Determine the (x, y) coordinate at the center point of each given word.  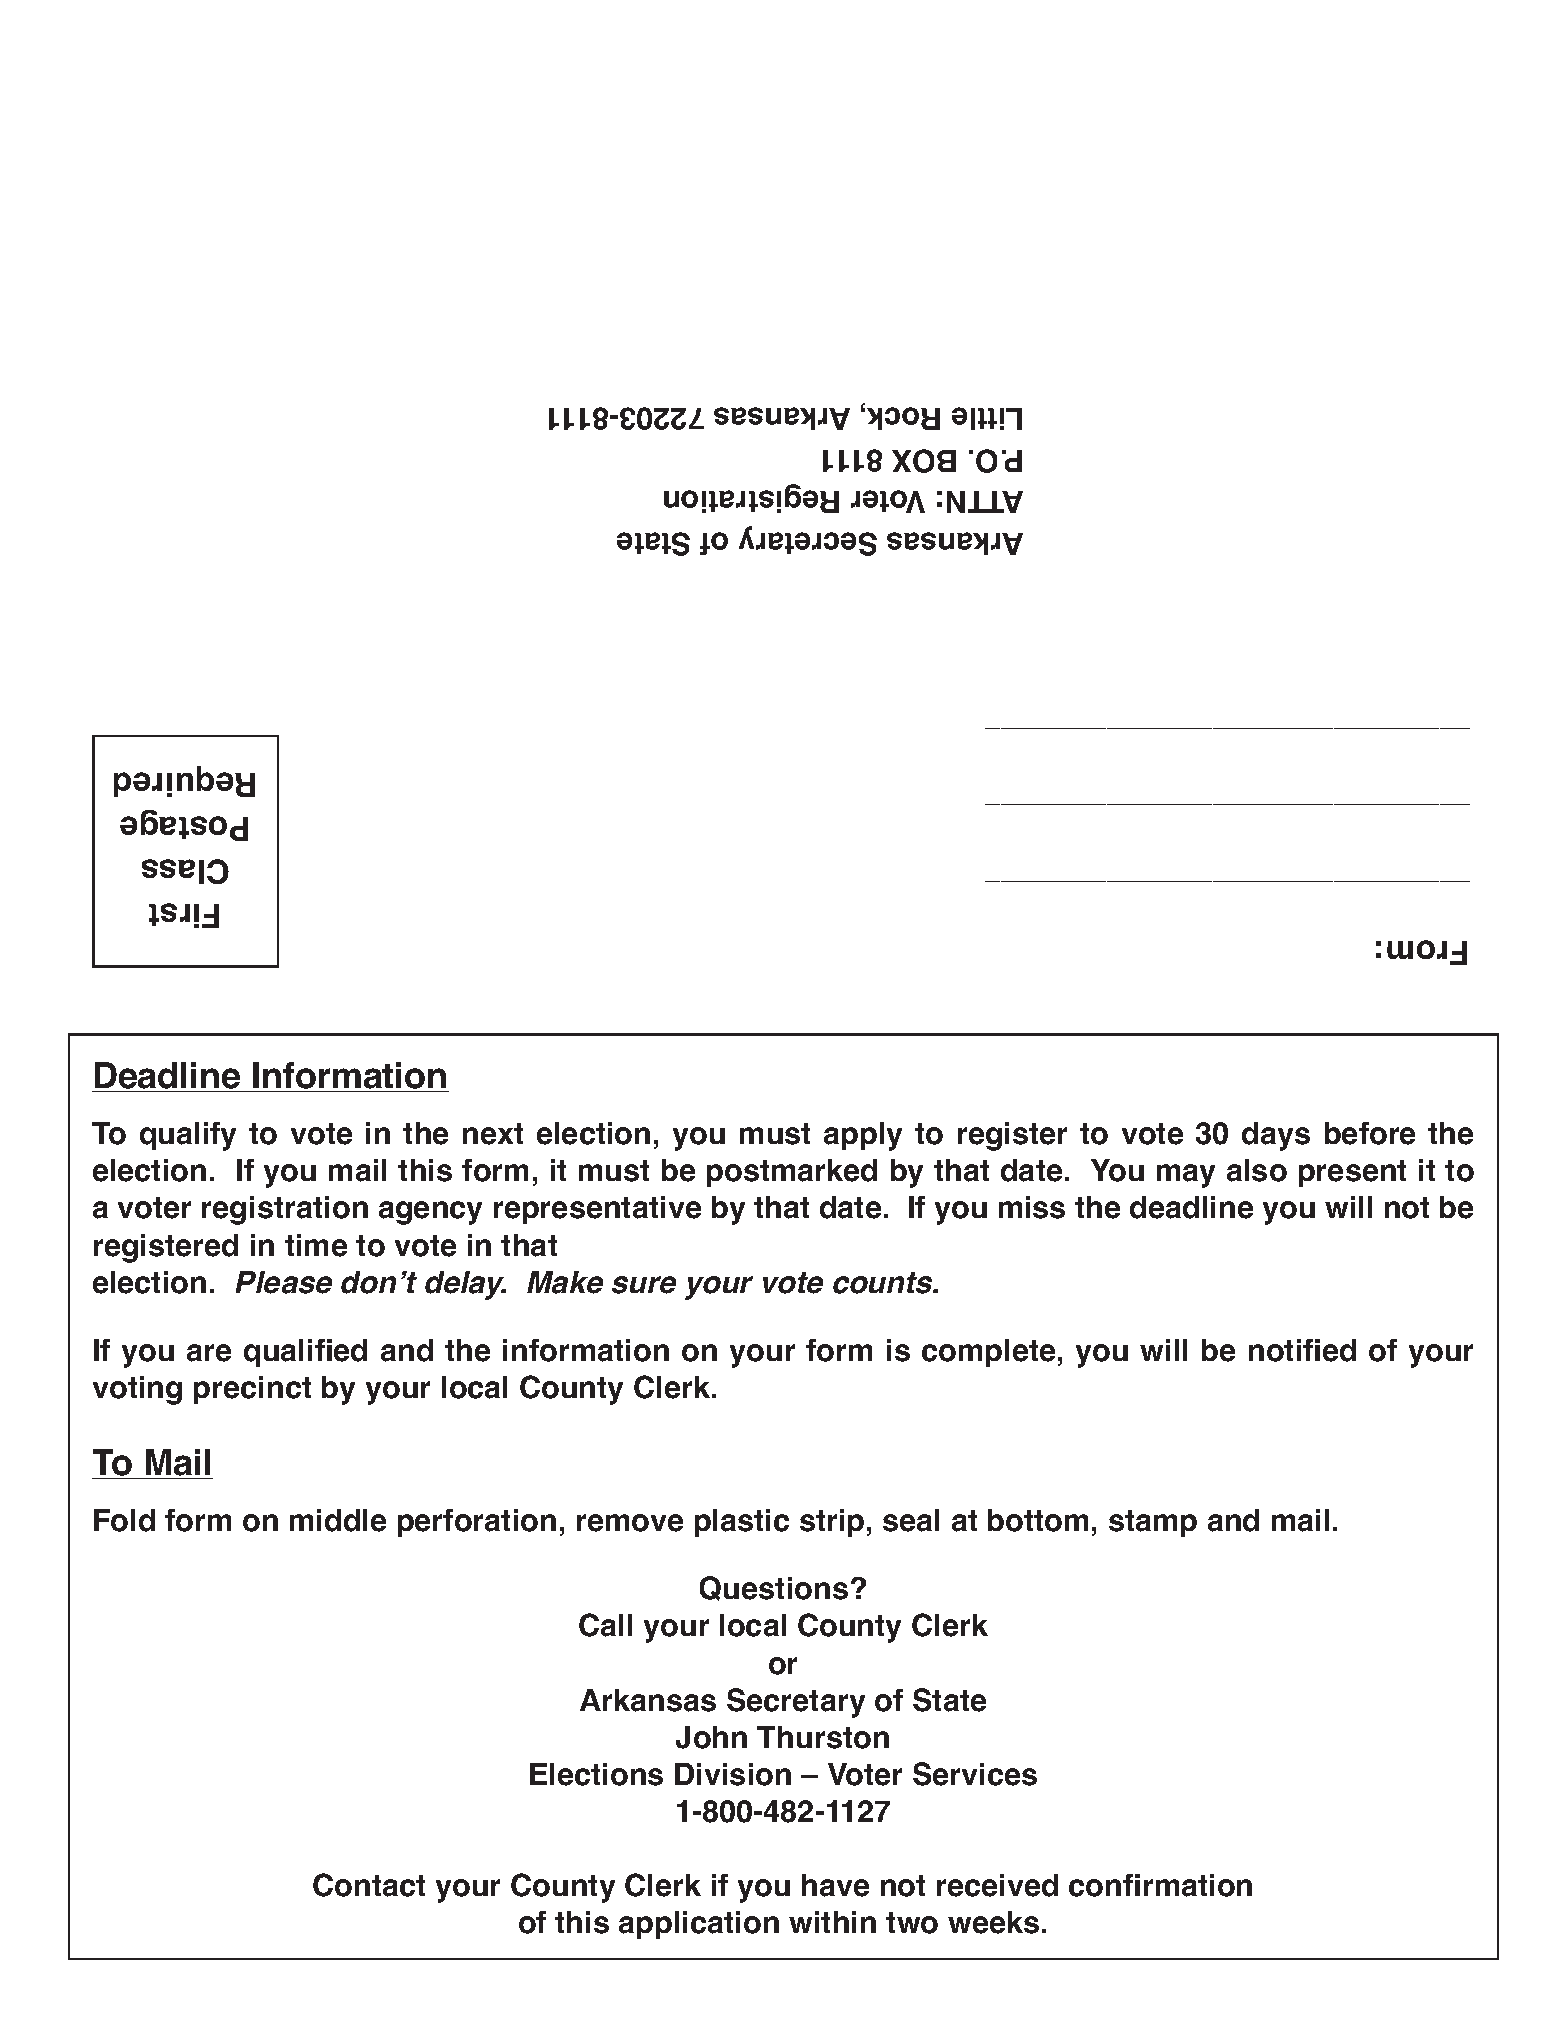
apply (863, 1136)
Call (605, 1625)
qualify (188, 1136)
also (1257, 1170)
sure (644, 1285)
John (711, 1737)
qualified (305, 1353)
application (699, 1925)
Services (975, 1774)
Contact (369, 1885)
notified (1302, 1350)
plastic (742, 1523)
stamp (1153, 1523)
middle (338, 1520)
